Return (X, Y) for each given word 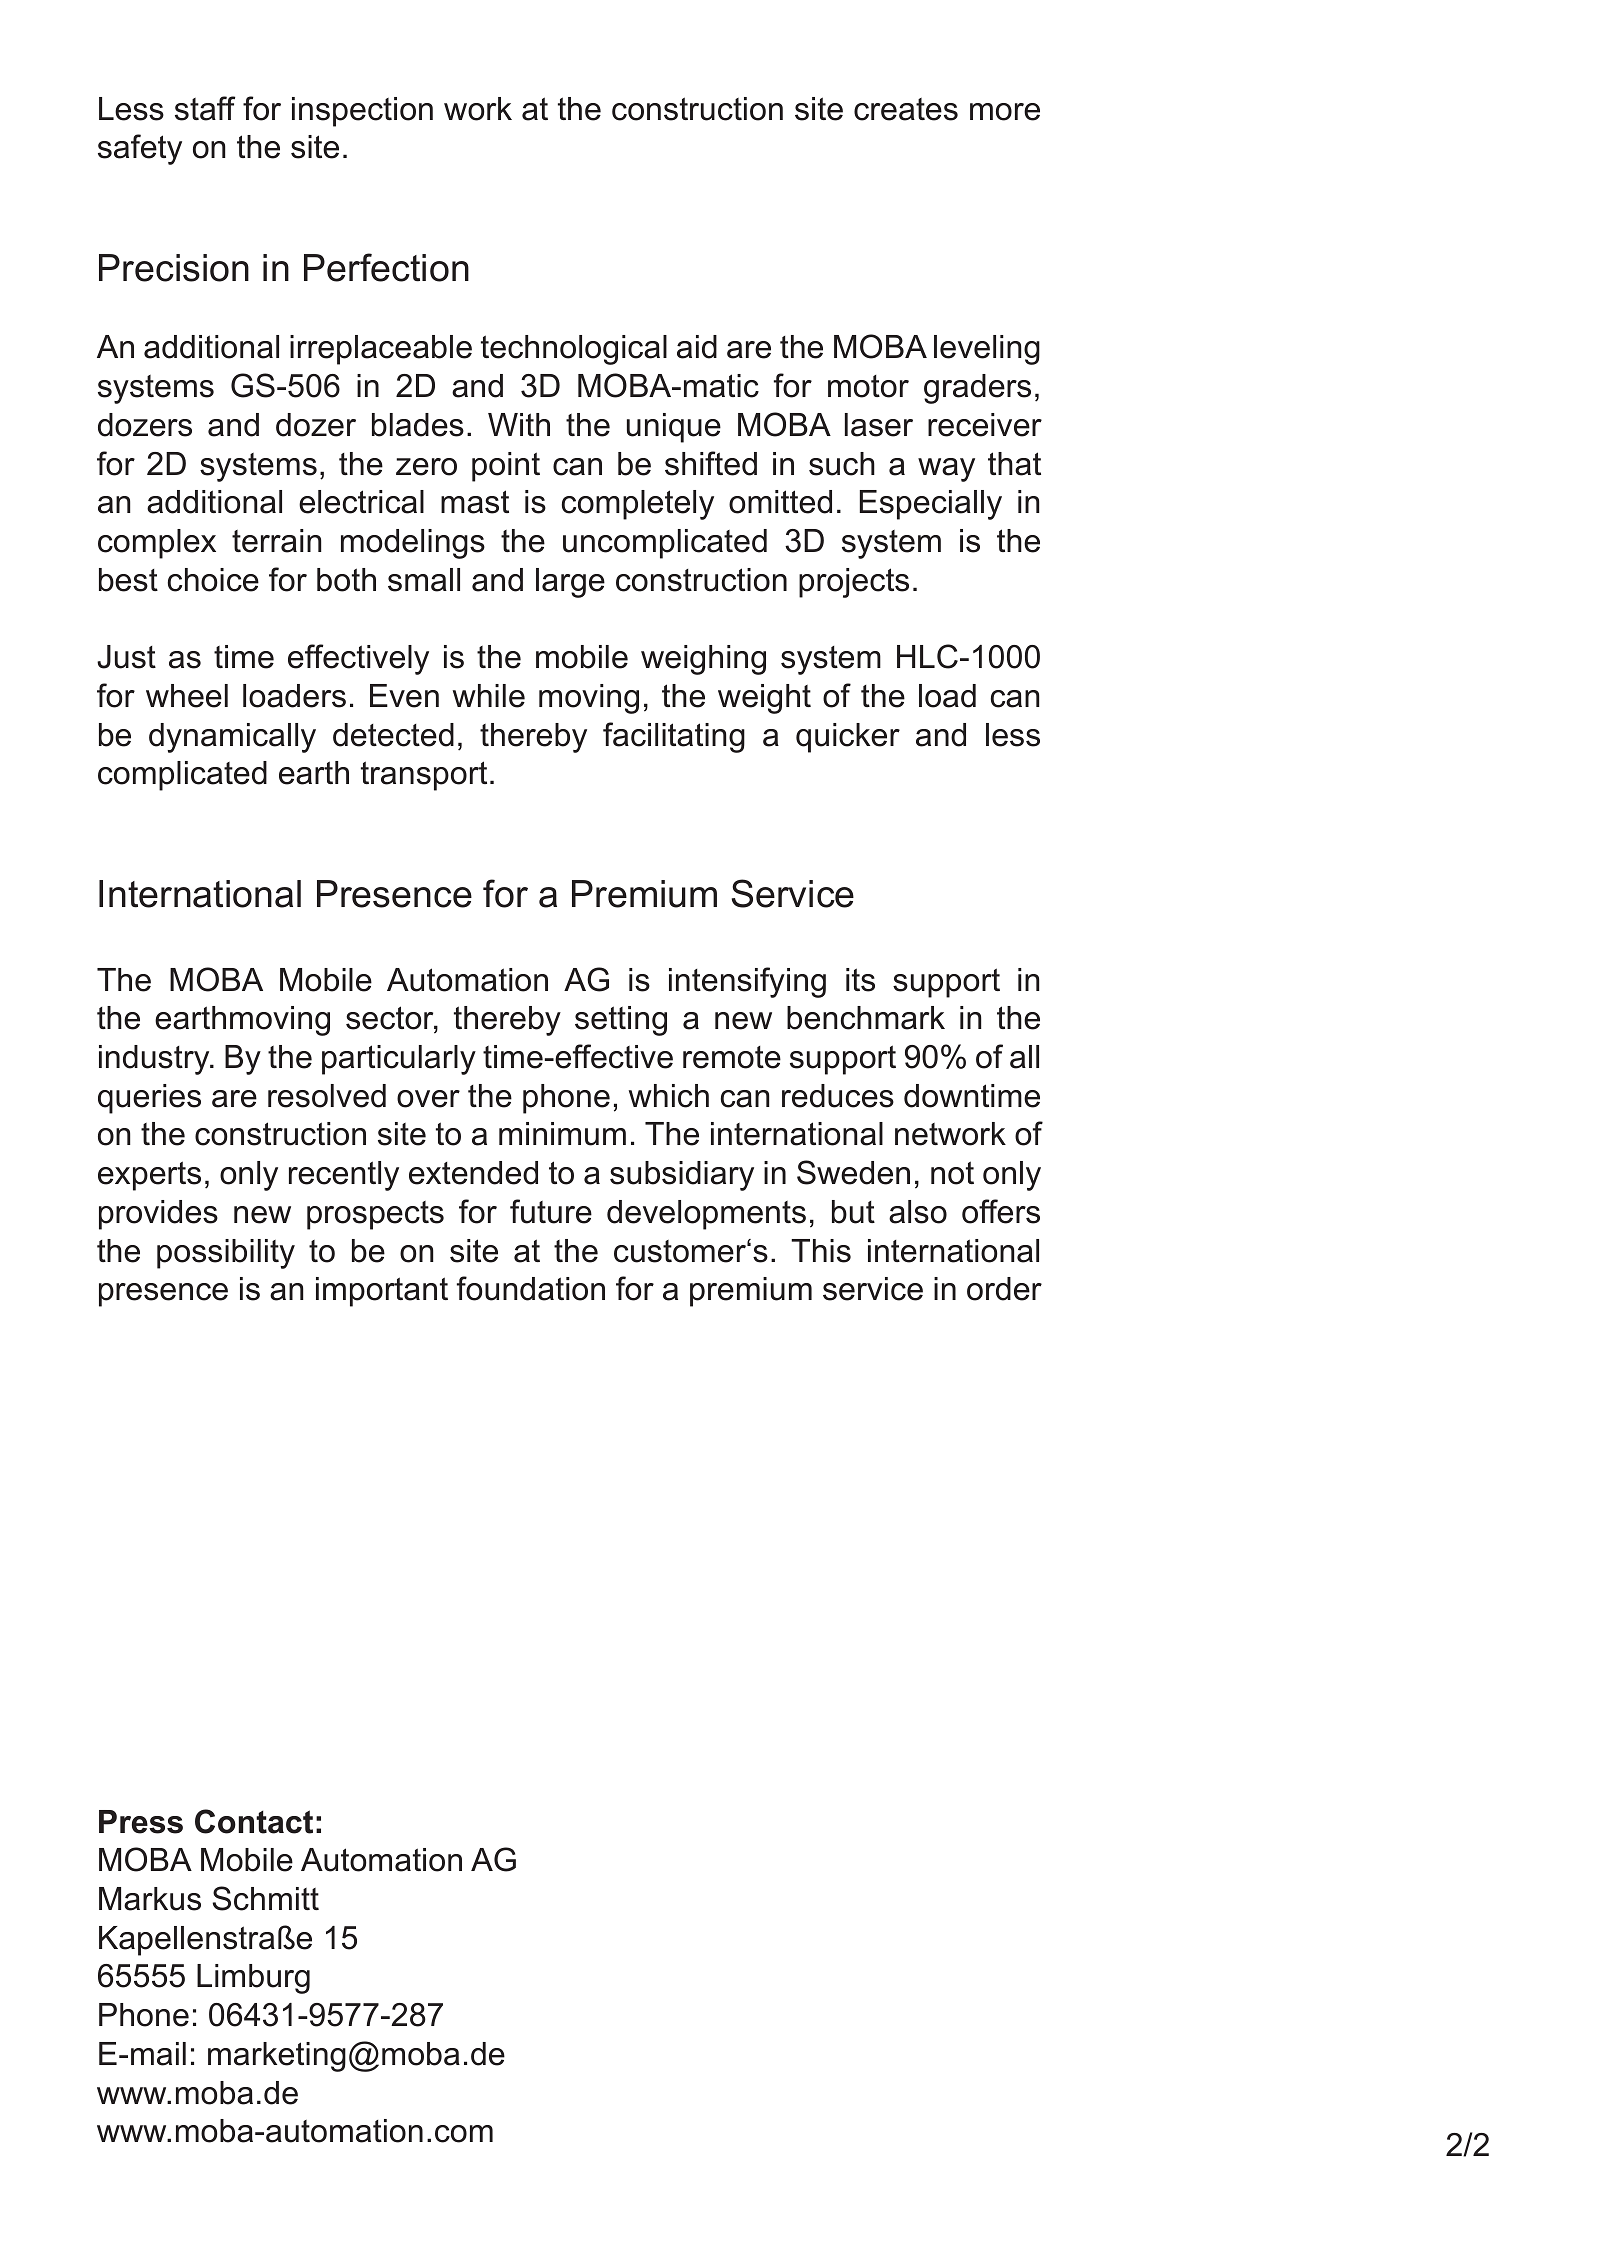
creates (906, 109)
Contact (254, 1821)
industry (155, 1060)
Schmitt (266, 1898)
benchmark (866, 1018)
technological (574, 350)
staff (205, 108)
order (1004, 1289)
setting (621, 1021)
